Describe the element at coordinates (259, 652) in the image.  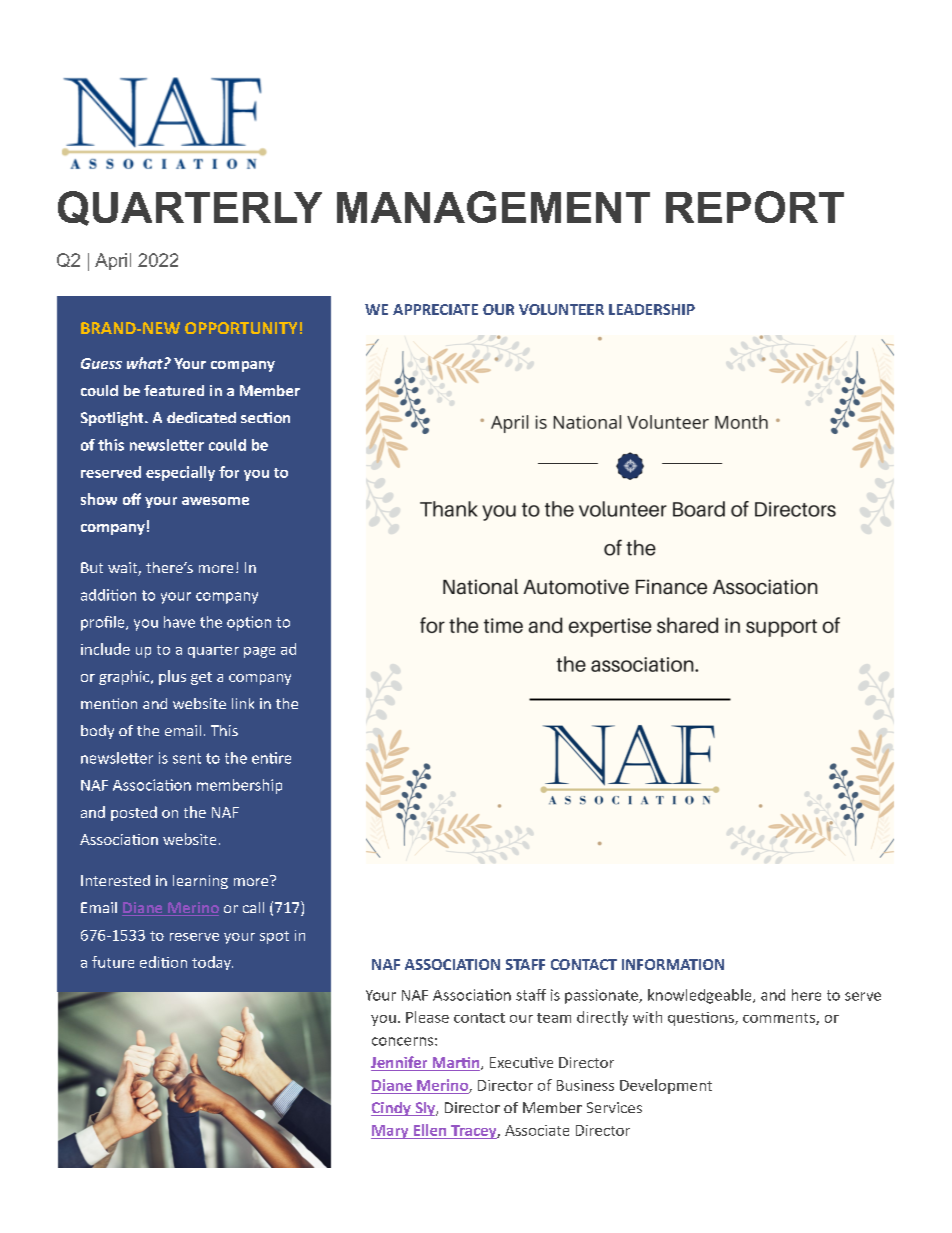
I see `page` at that location.
